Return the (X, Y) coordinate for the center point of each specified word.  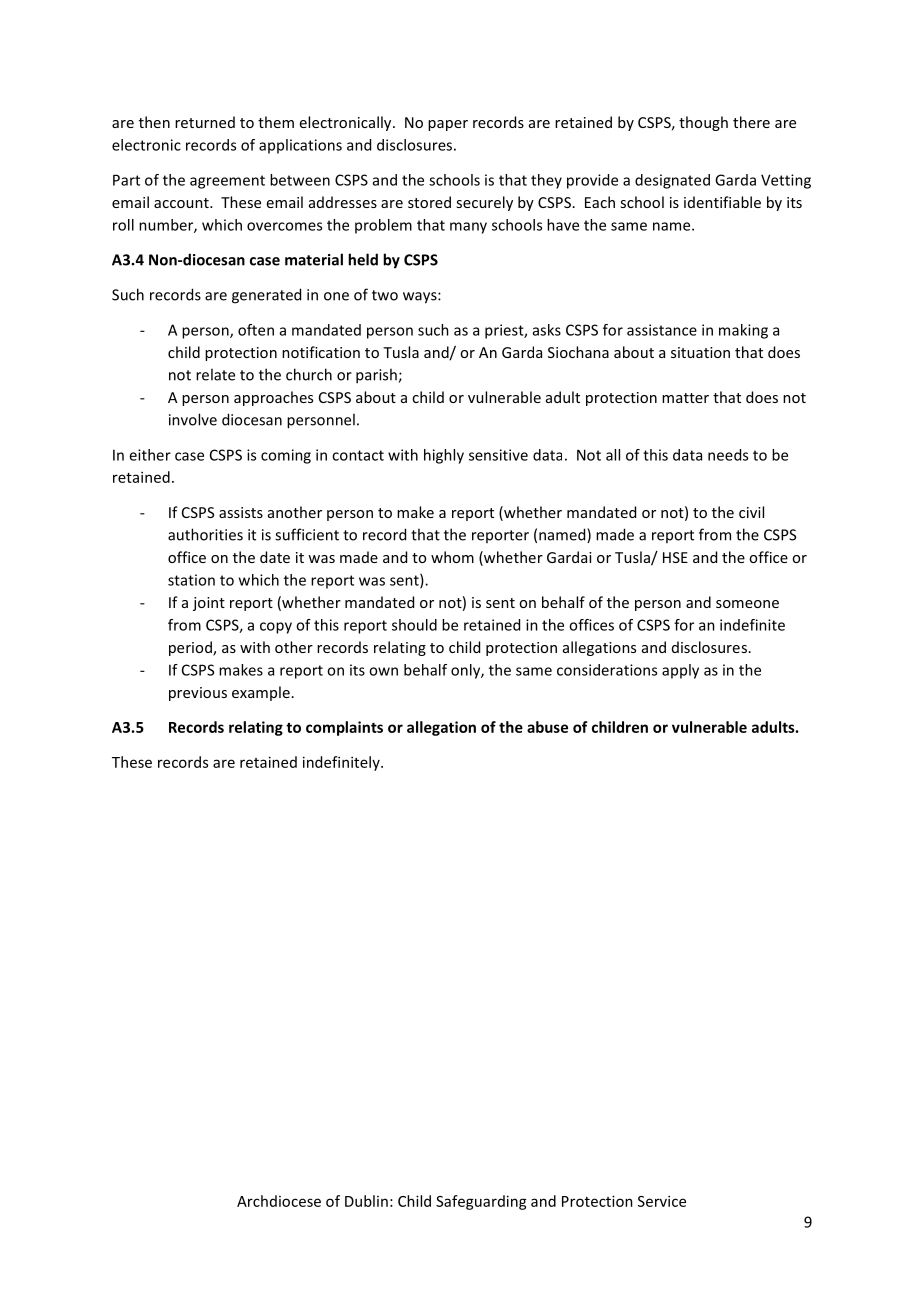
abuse (547, 727)
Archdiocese (279, 1201)
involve (193, 419)
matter (685, 398)
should (414, 625)
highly (444, 456)
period (191, 648)
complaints (344, 728)
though (703, 123)
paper (448, 125)
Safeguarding (481, 1202)
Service (662, 1201)
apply (680, 671)
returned (205, 122)
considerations (607, 670)
